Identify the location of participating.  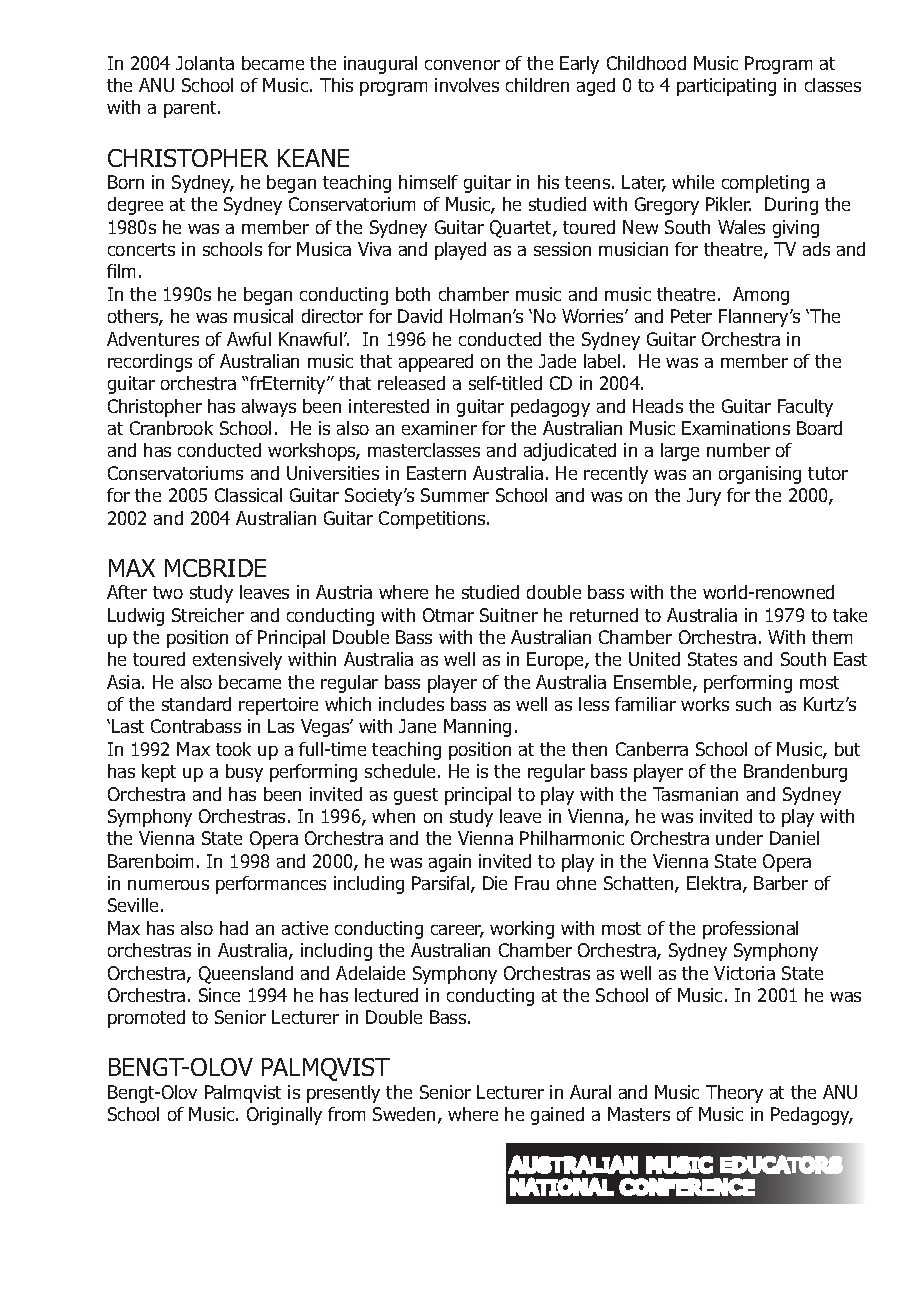
(726, 87).
